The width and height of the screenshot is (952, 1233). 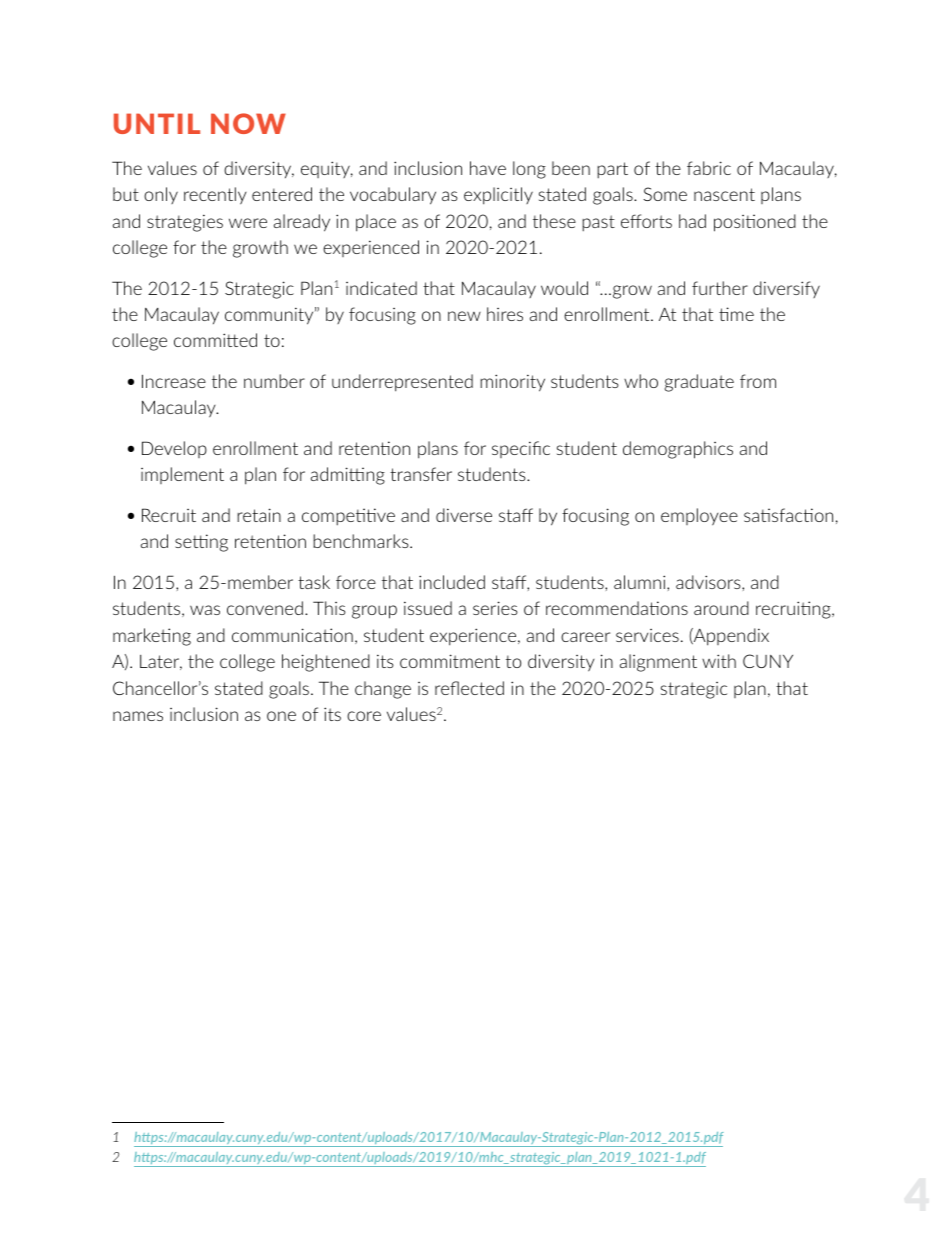 What do you see at coordinates (185, 223) in the screenshot?
I see `strategies` at bounding box center [185, 223].
